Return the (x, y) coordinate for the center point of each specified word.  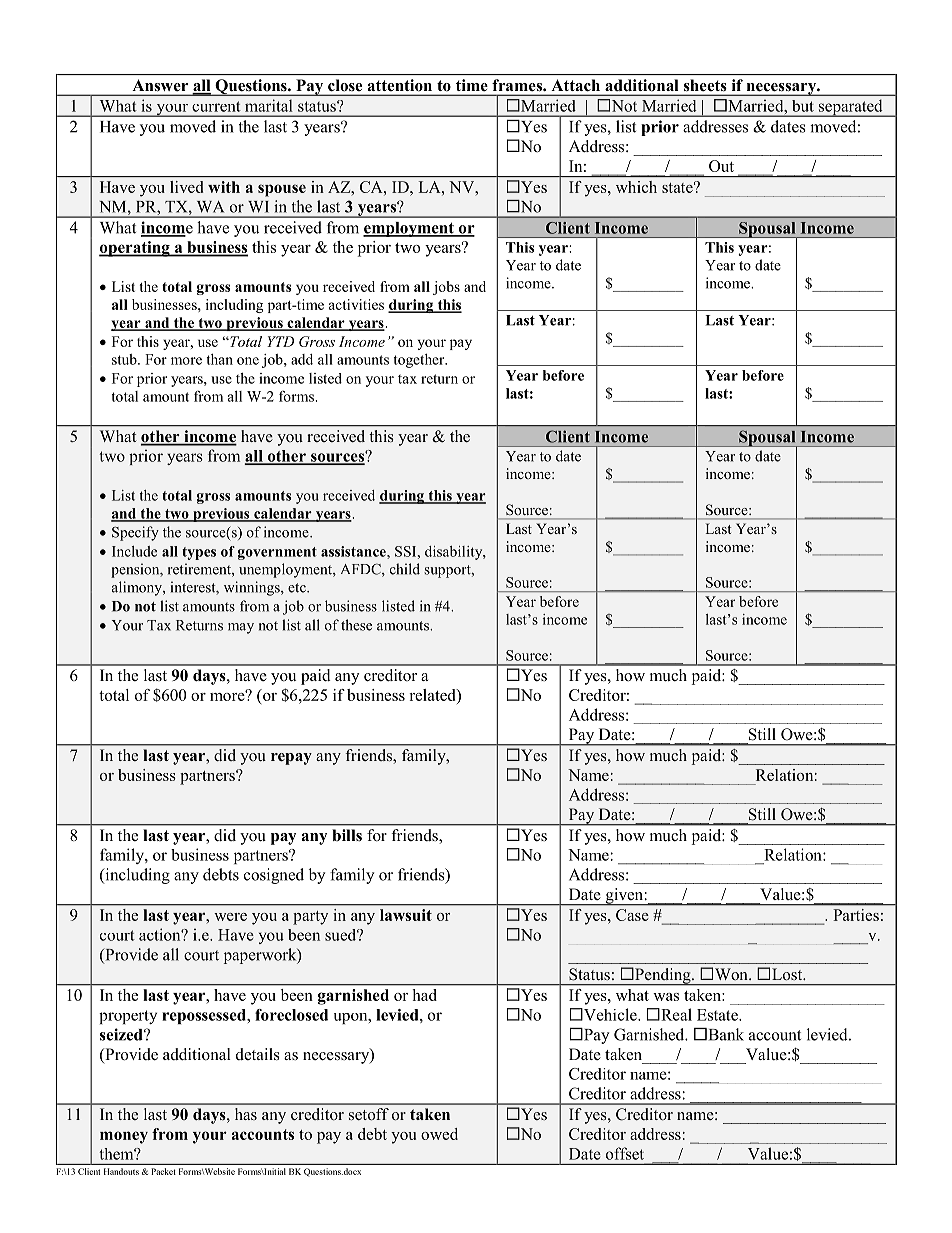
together (420, 361)
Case (632, 915)
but (803, 106)
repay (291, 759)
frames (518, 85)
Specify (135, 533)
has (246, 1114)
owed (439, 1134)
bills (347, 835)
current (216, 106)
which (636, 187)
